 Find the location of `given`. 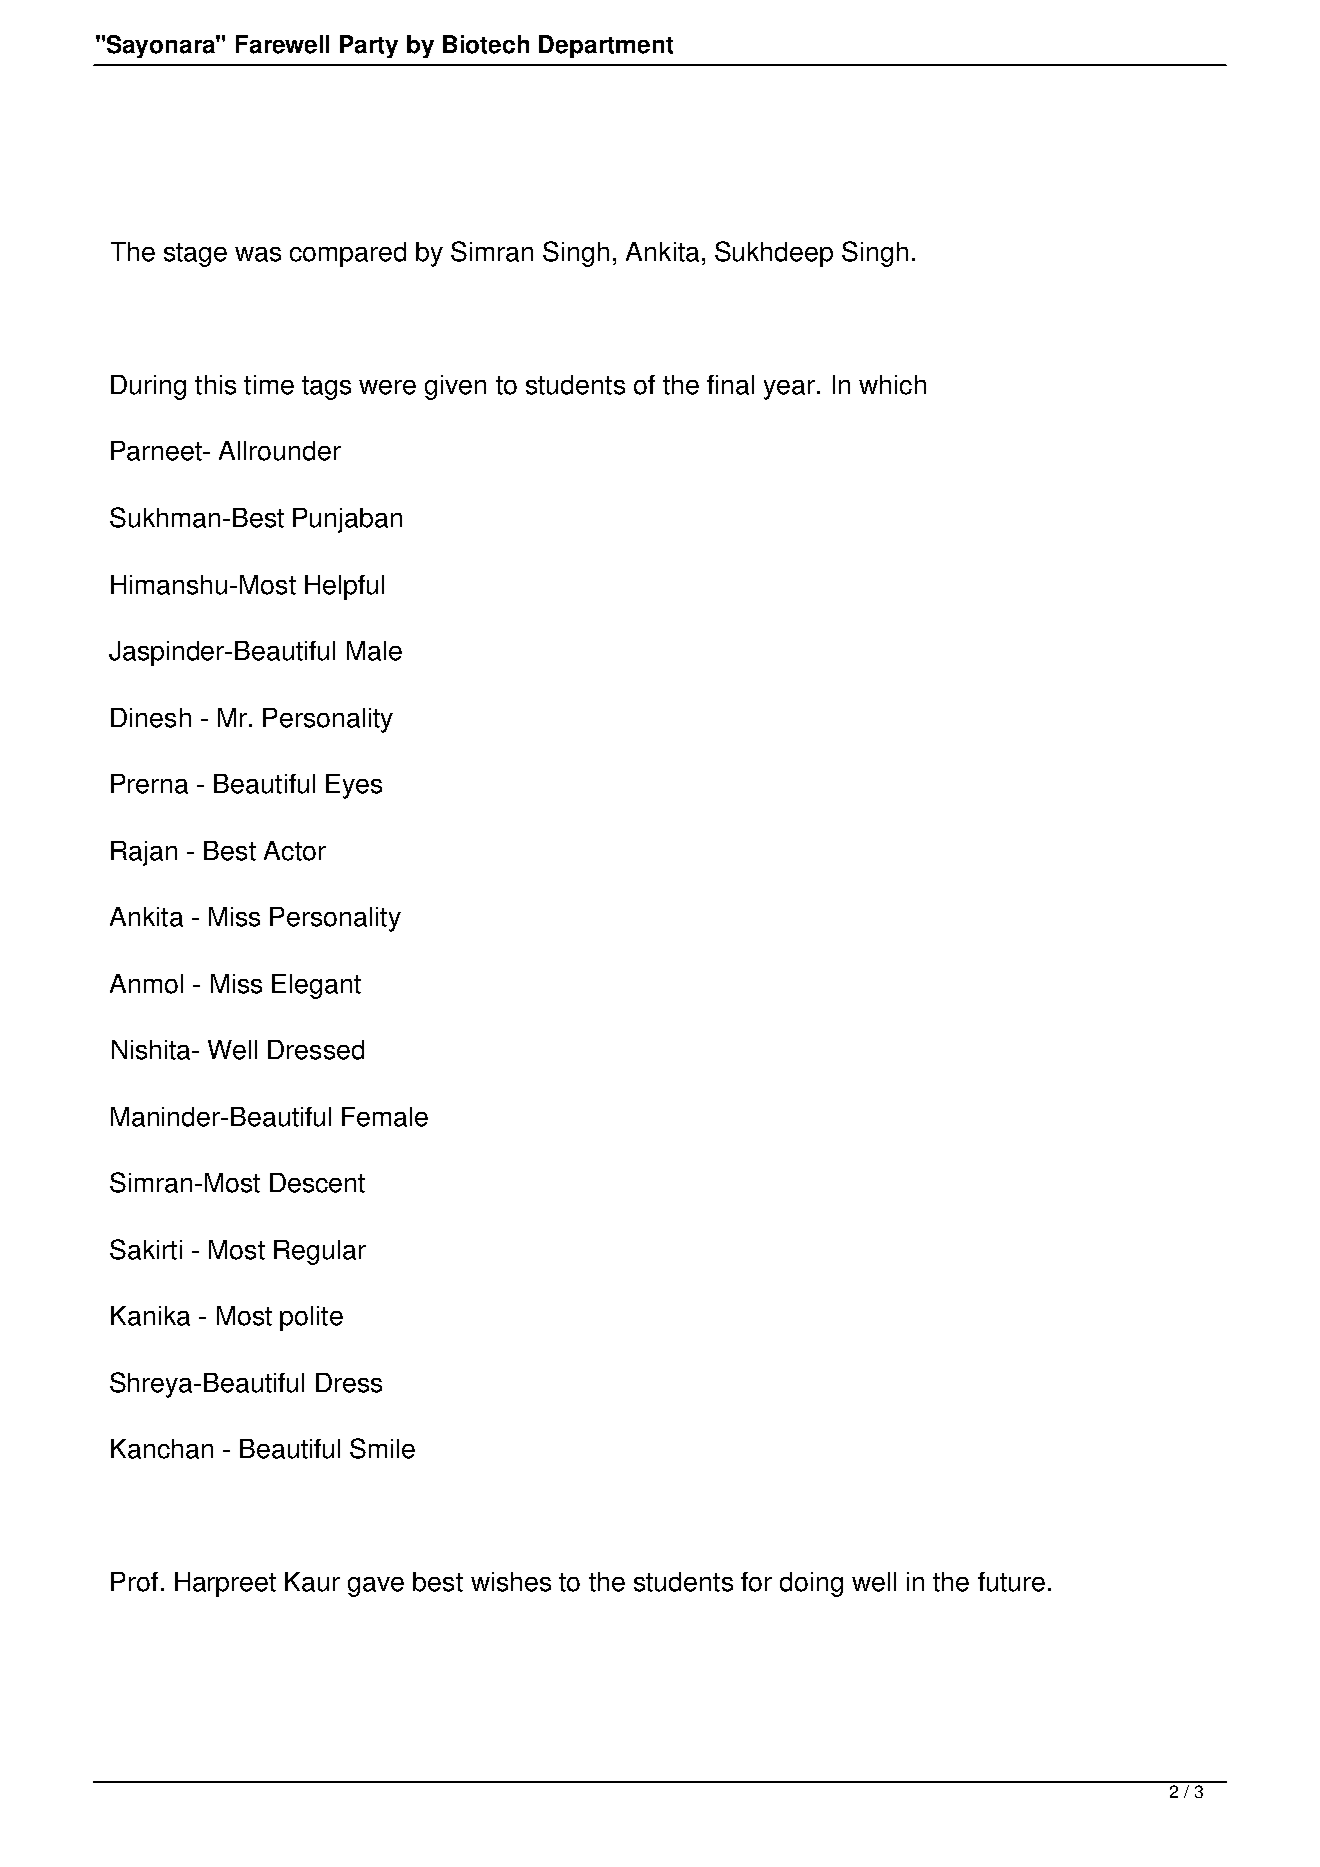

given is located at coordinates (455, 387).
